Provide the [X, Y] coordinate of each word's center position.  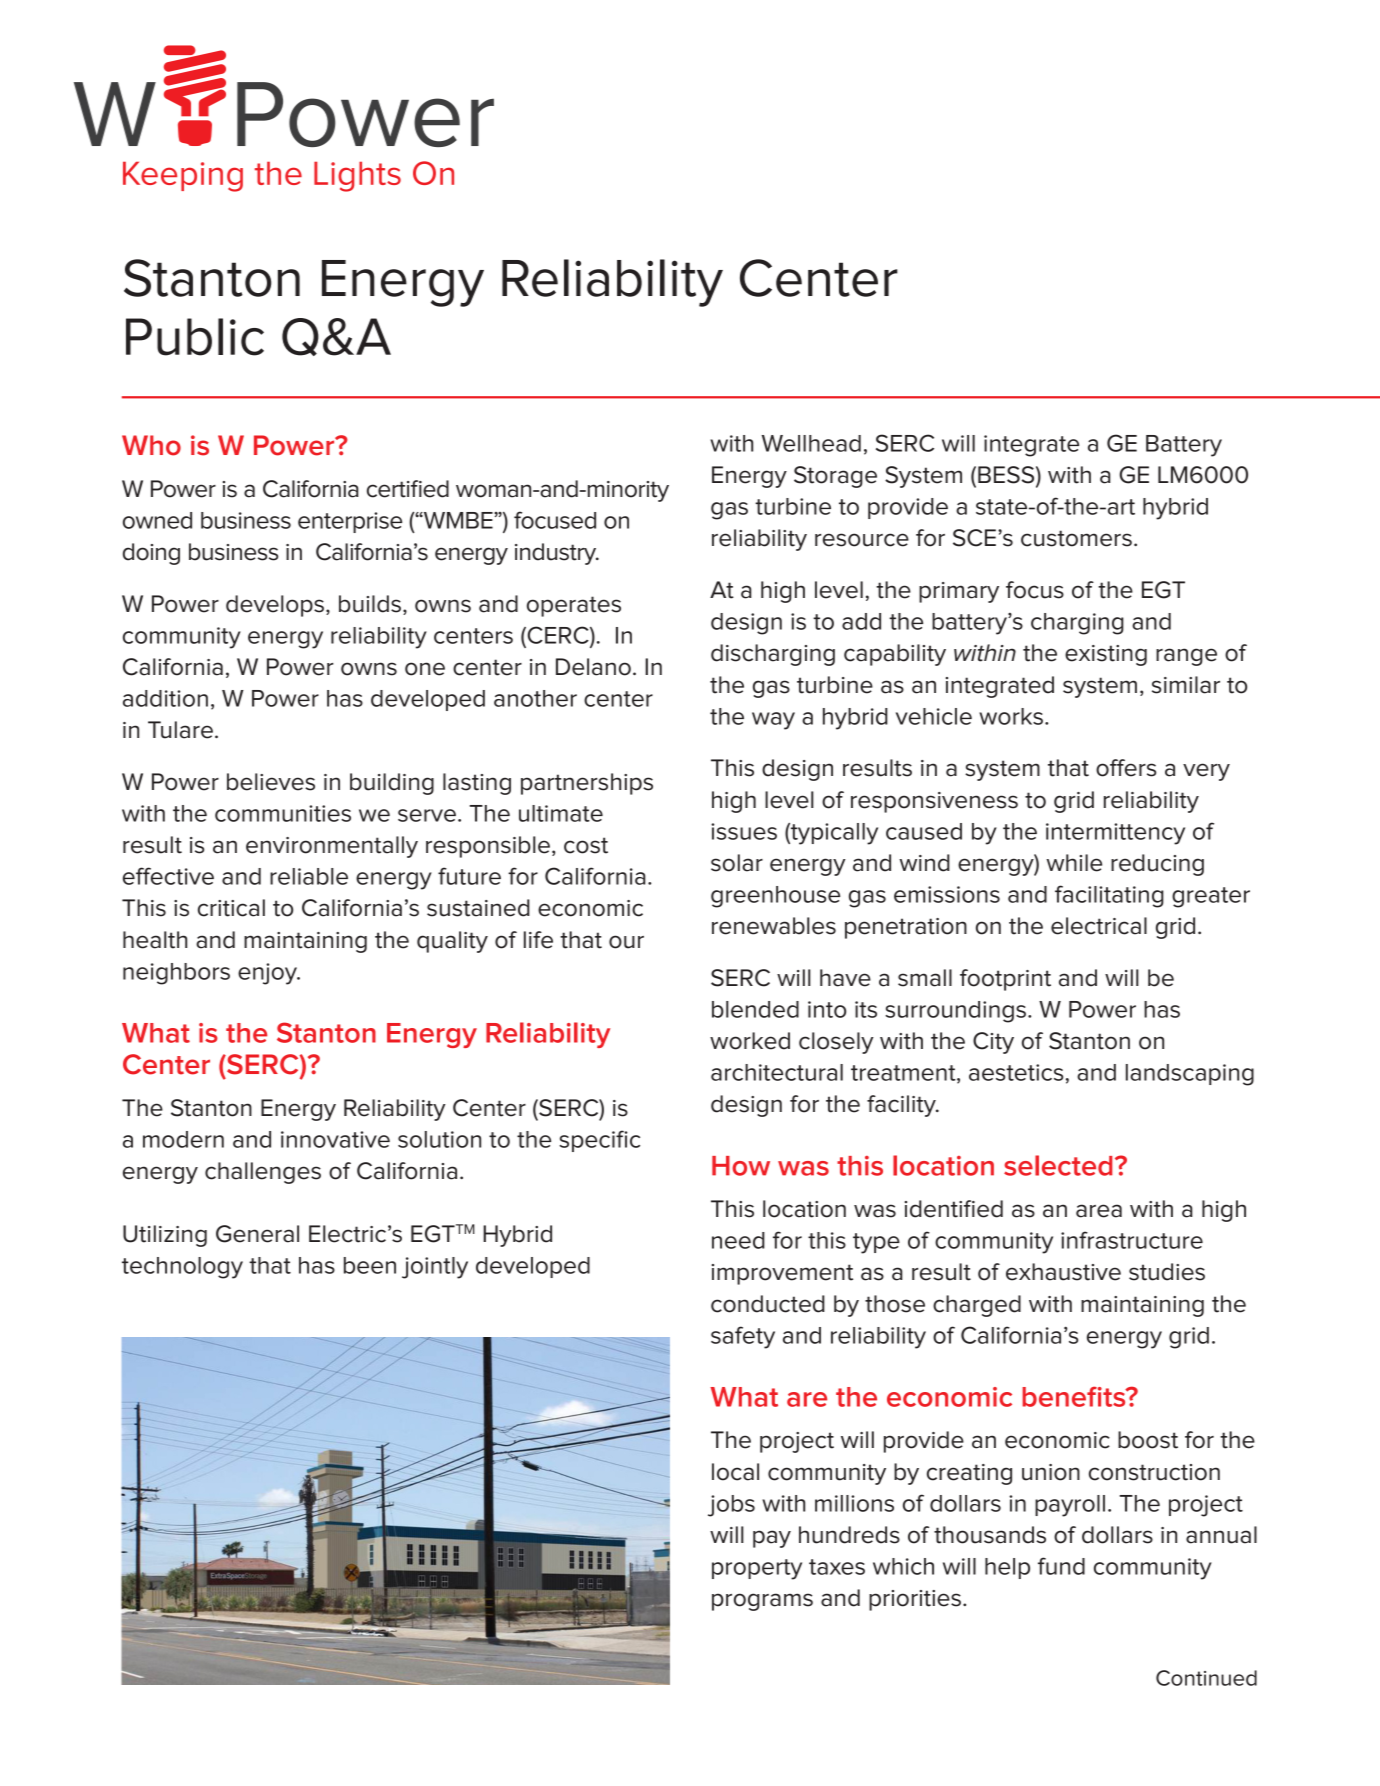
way [773, 721]
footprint [1005, 980]
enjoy [269, 974]
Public [195, 337]
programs [762, 1602]
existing [1106, 655]
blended [755, 1009]
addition [165, 698]
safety [743, 1337]
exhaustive [1063, 1272]
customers [1076, 538]
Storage [835, 477]
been [370, 1265]
